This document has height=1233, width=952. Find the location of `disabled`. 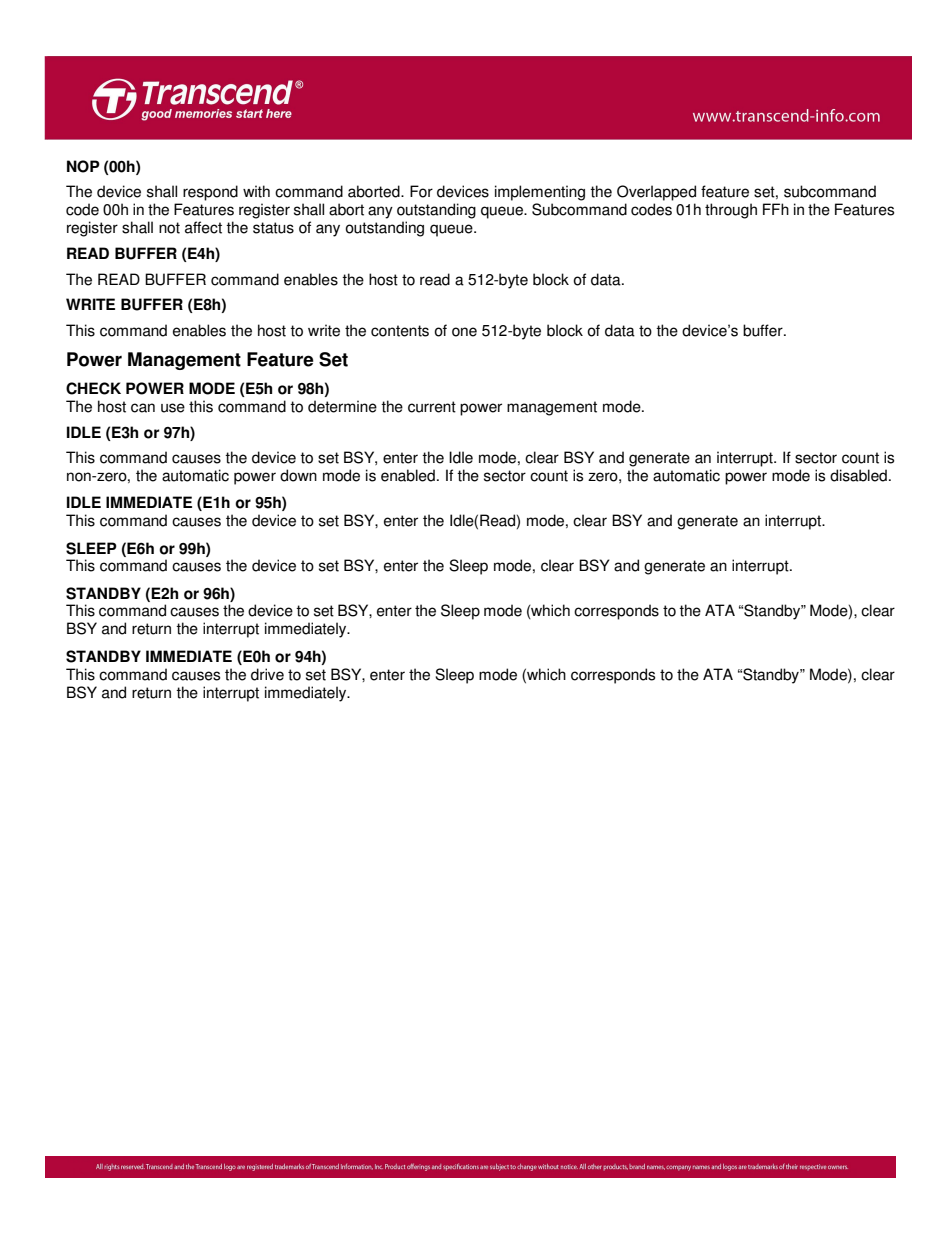

disabled is located at coordinates (858, 475).
